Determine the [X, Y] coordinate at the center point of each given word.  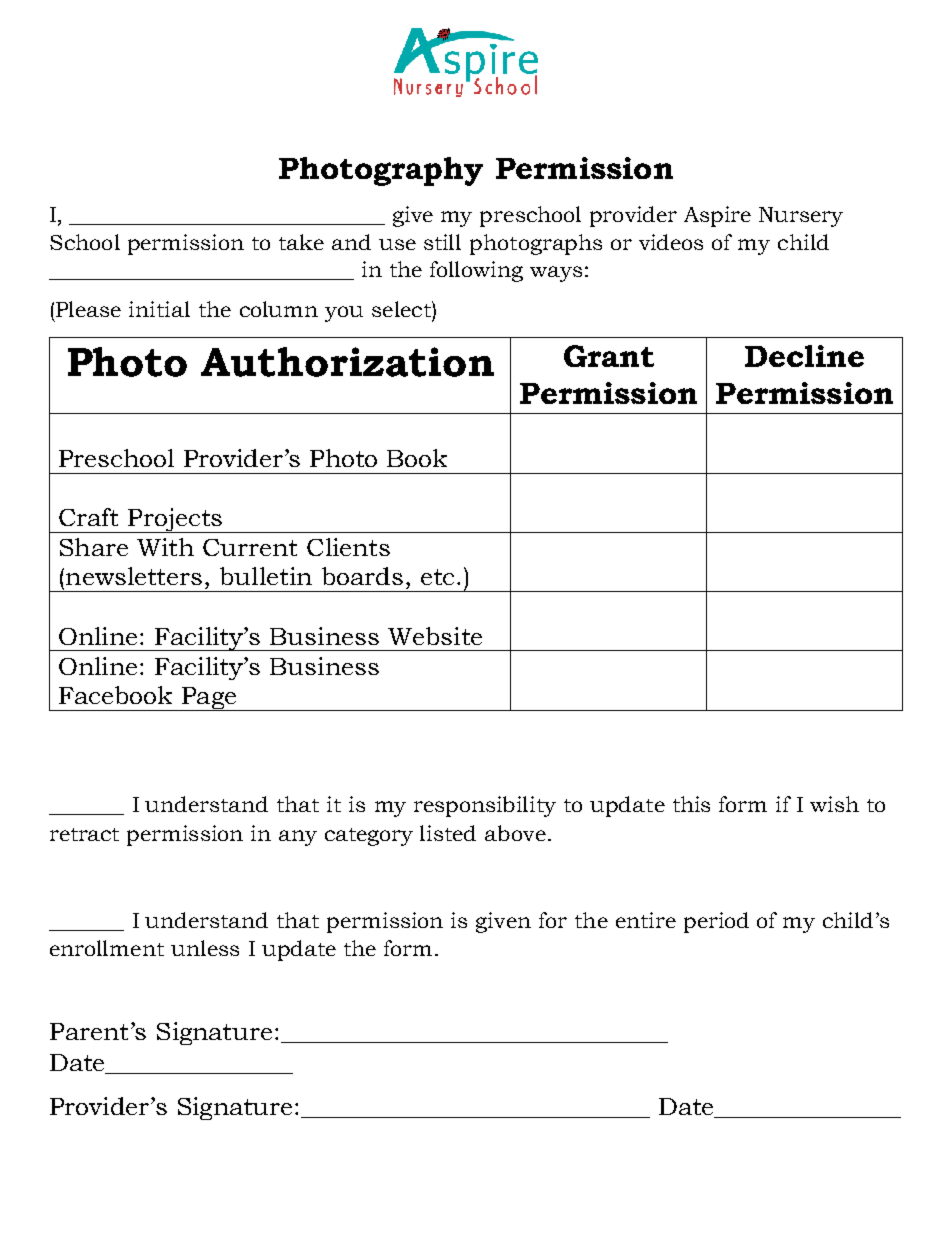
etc [437, 577]
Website [435, 636]
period [716, 922]
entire [646, 920]
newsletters [134, 576]
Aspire [717, 216]
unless [205, 948]
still [442, 242]
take [301, 242]
